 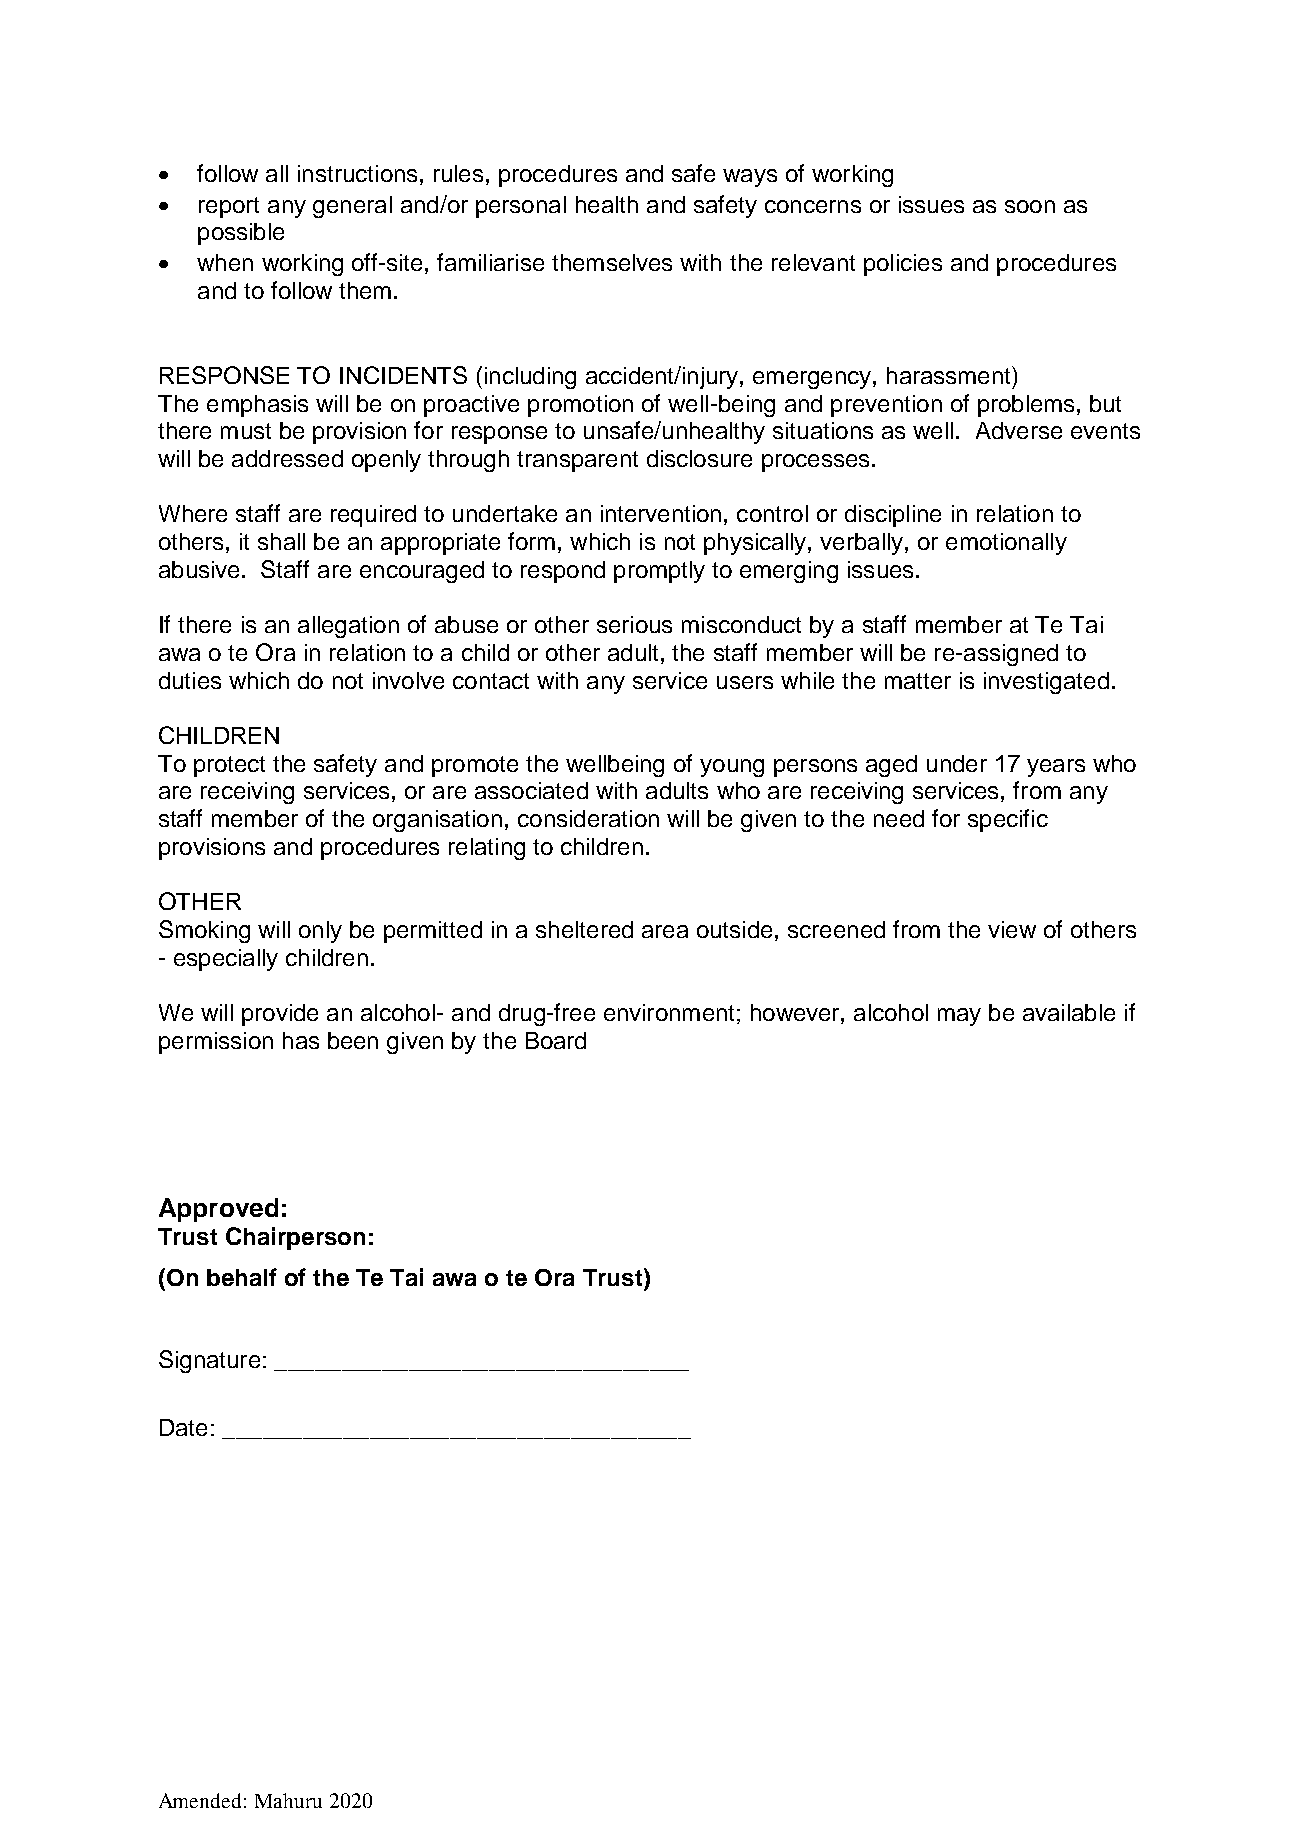 What do you see at coordinates (959, 1017) in the screenshot?
I see `may` at bounding box center [959, 1017].
